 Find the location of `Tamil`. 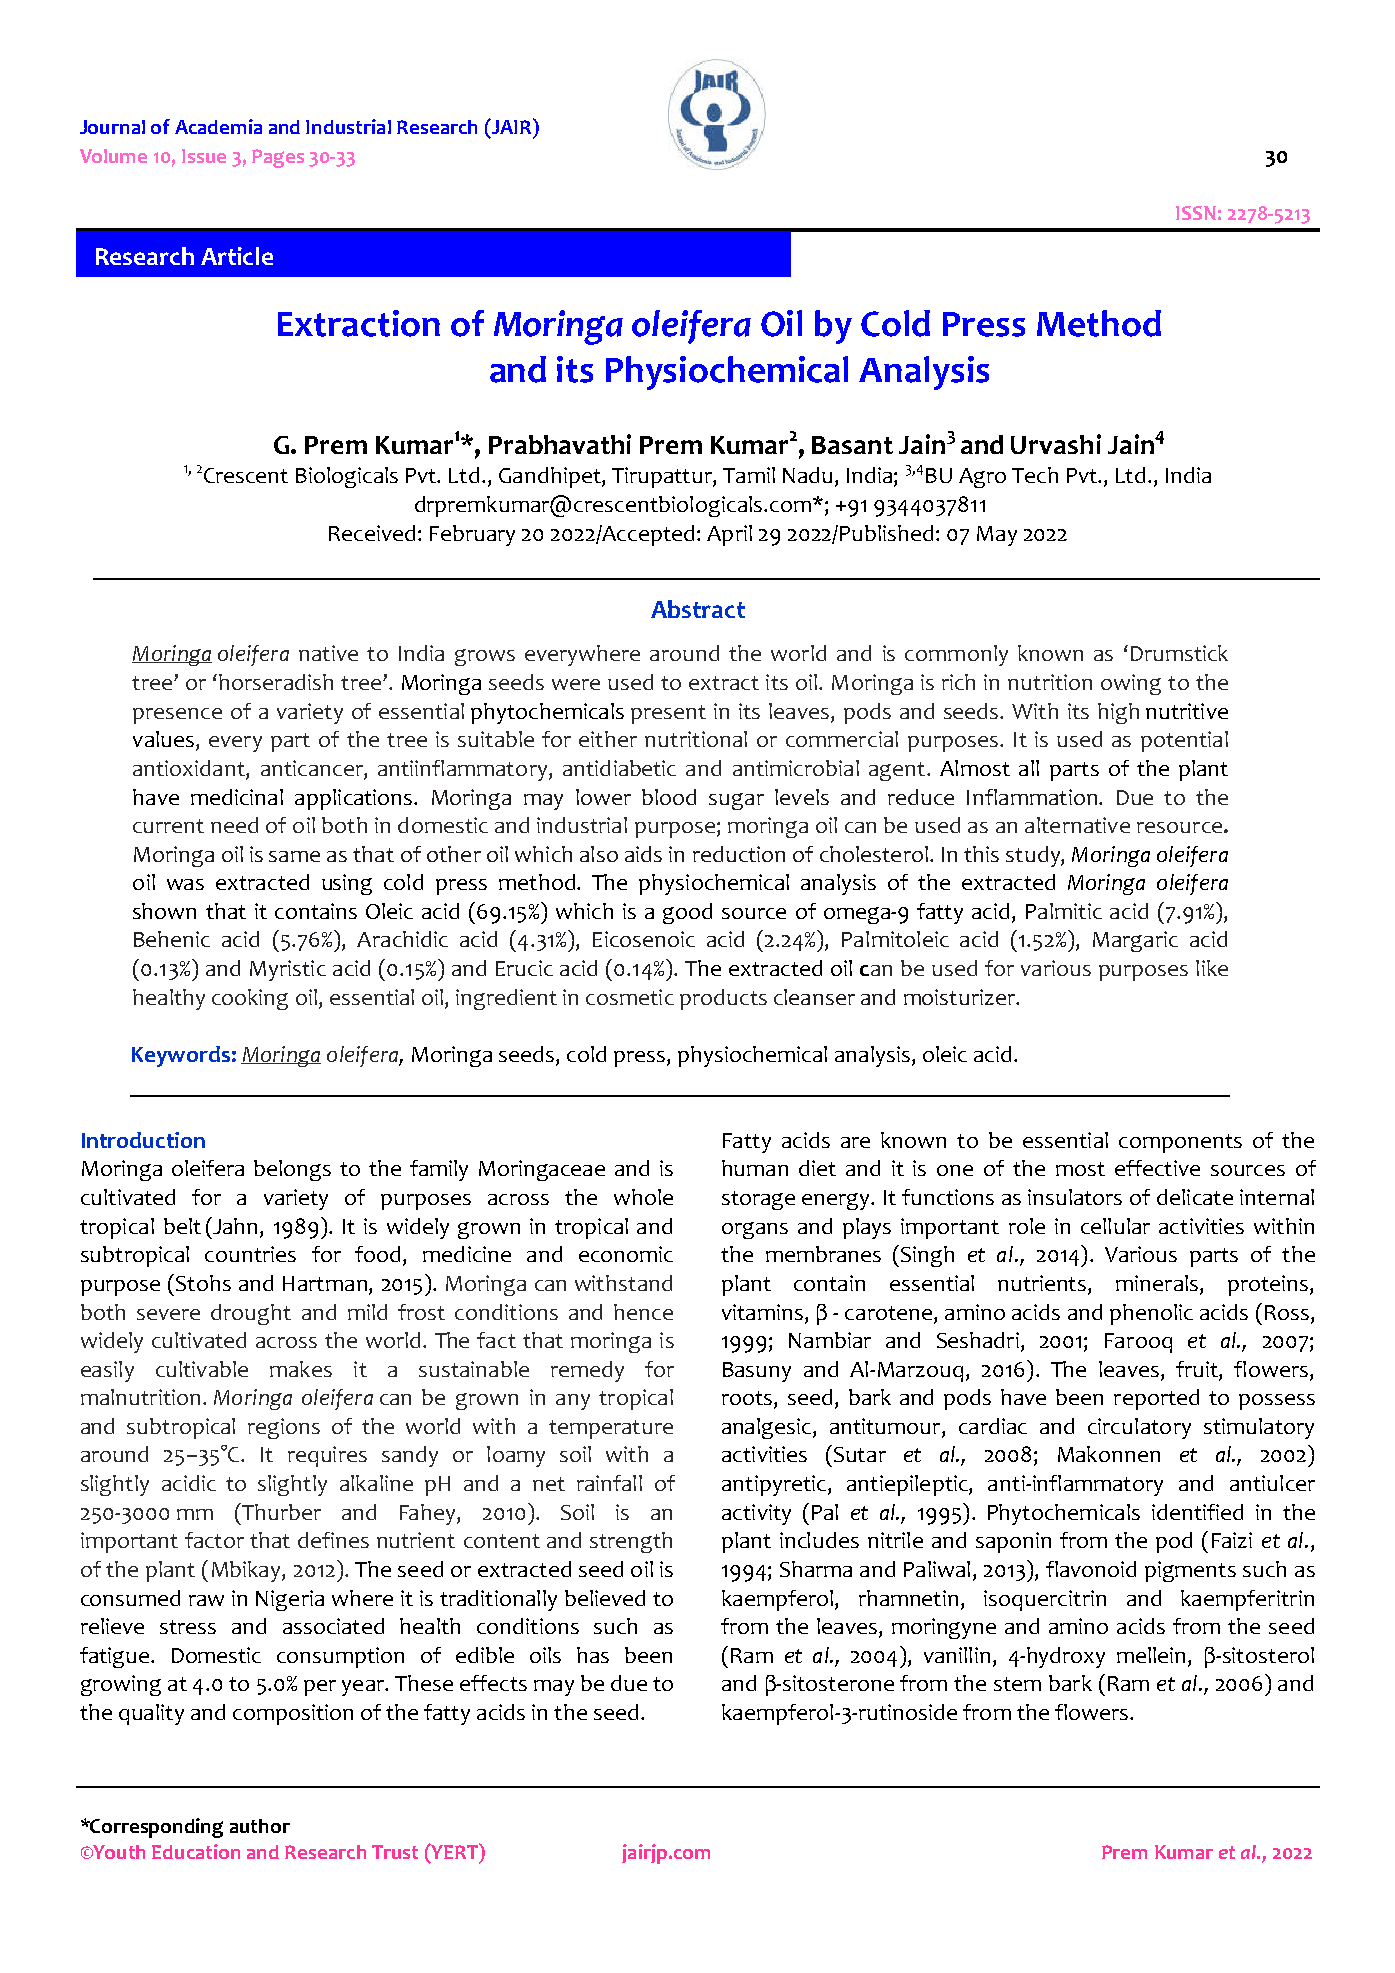

Tamil is located at coordinates (749, 475).
